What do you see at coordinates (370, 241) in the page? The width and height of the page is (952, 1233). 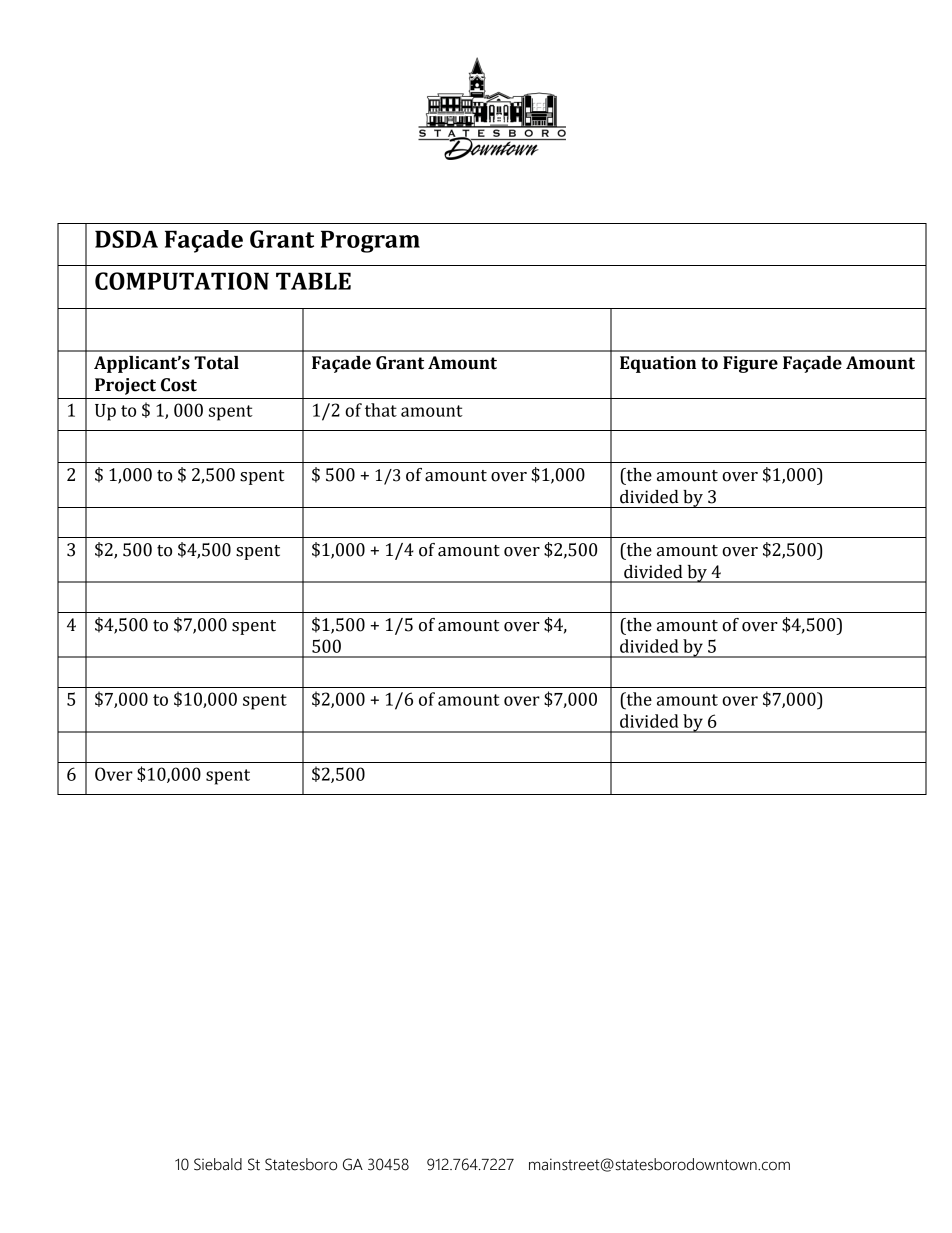 I see `Program` at bounding box center [370, 241].
